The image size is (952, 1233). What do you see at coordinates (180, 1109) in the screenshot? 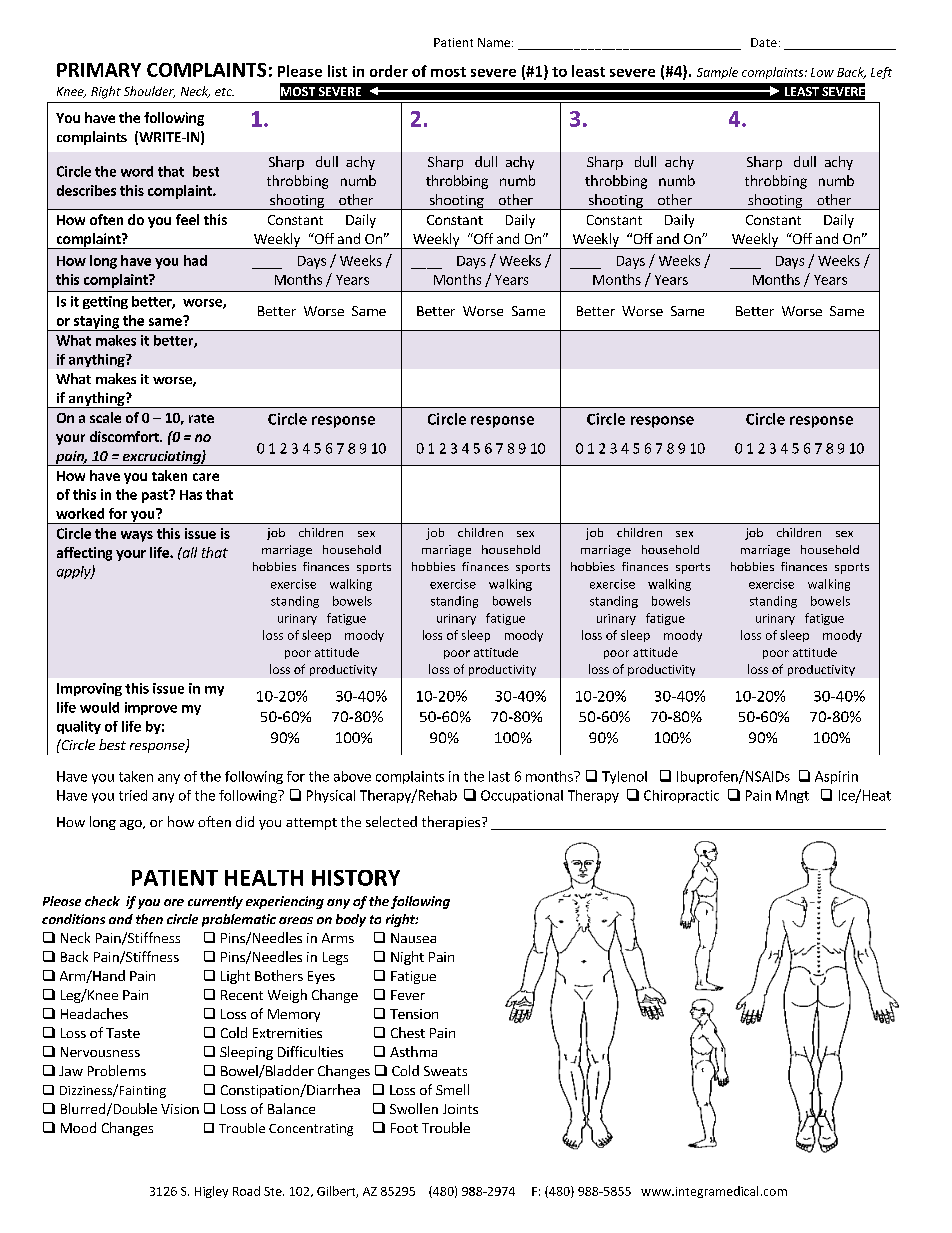
I see `Vision` at bounding box center [180, 1109].
